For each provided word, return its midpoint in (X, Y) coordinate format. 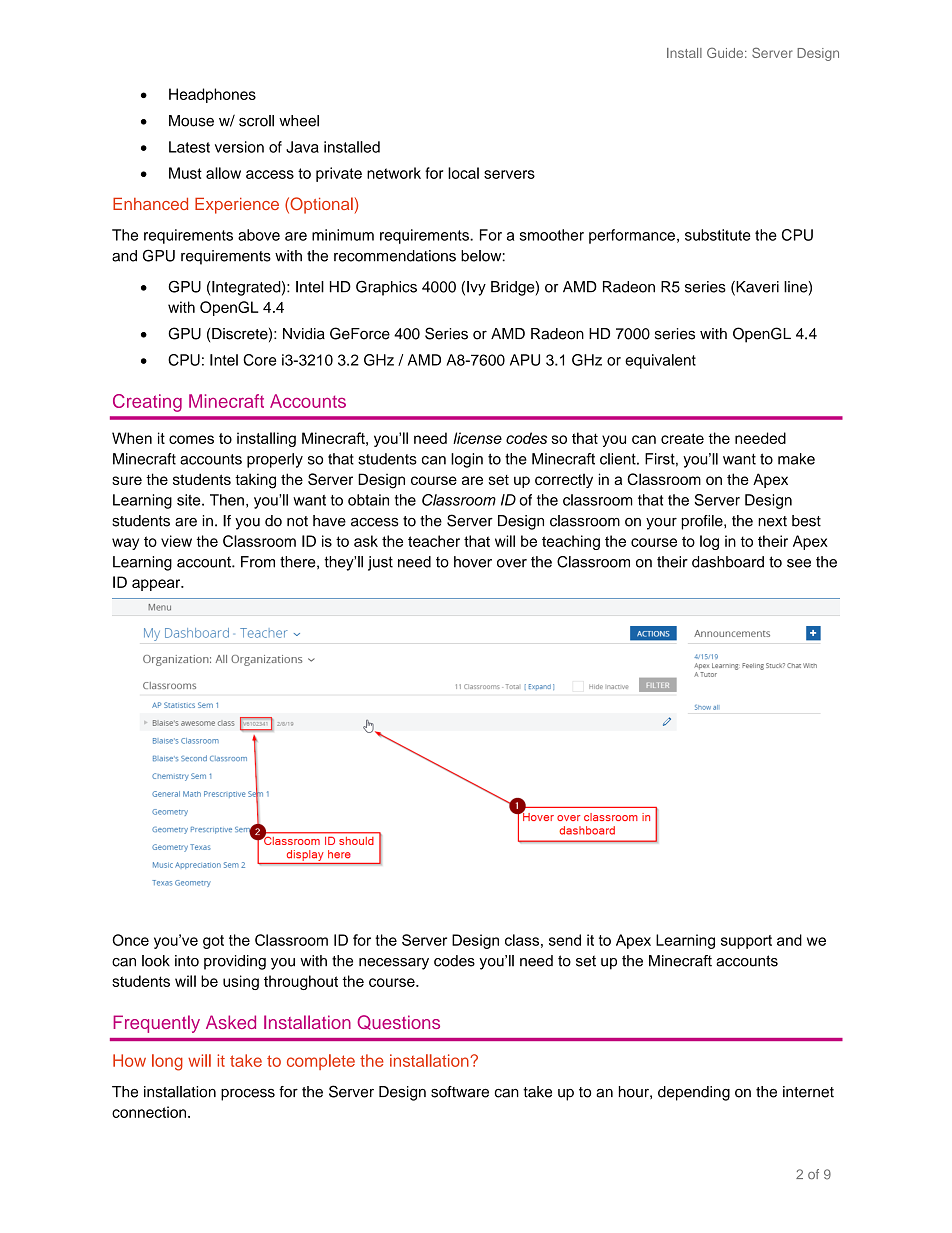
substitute (718, 235)
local (463, 173)
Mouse (191, 121)
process (248, 1095)
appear (157, 585)
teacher (434, 541)
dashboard (728, 562)
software (460, 1092)
